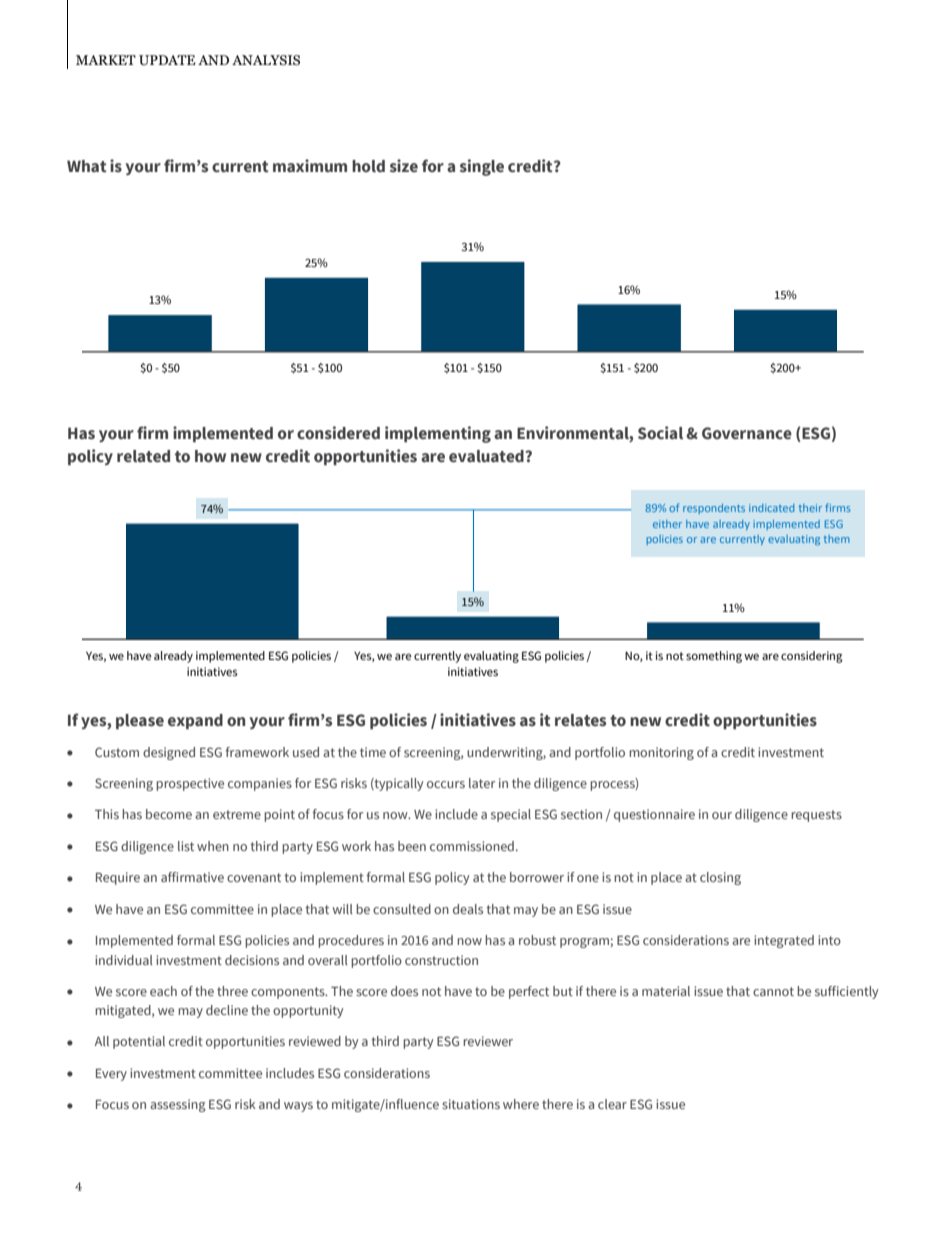 Image resolution: width=952 pixels, height=1233 pixels. Describe the element at coordinates (487, 456) in the image. I see `evaluated` at that location.
